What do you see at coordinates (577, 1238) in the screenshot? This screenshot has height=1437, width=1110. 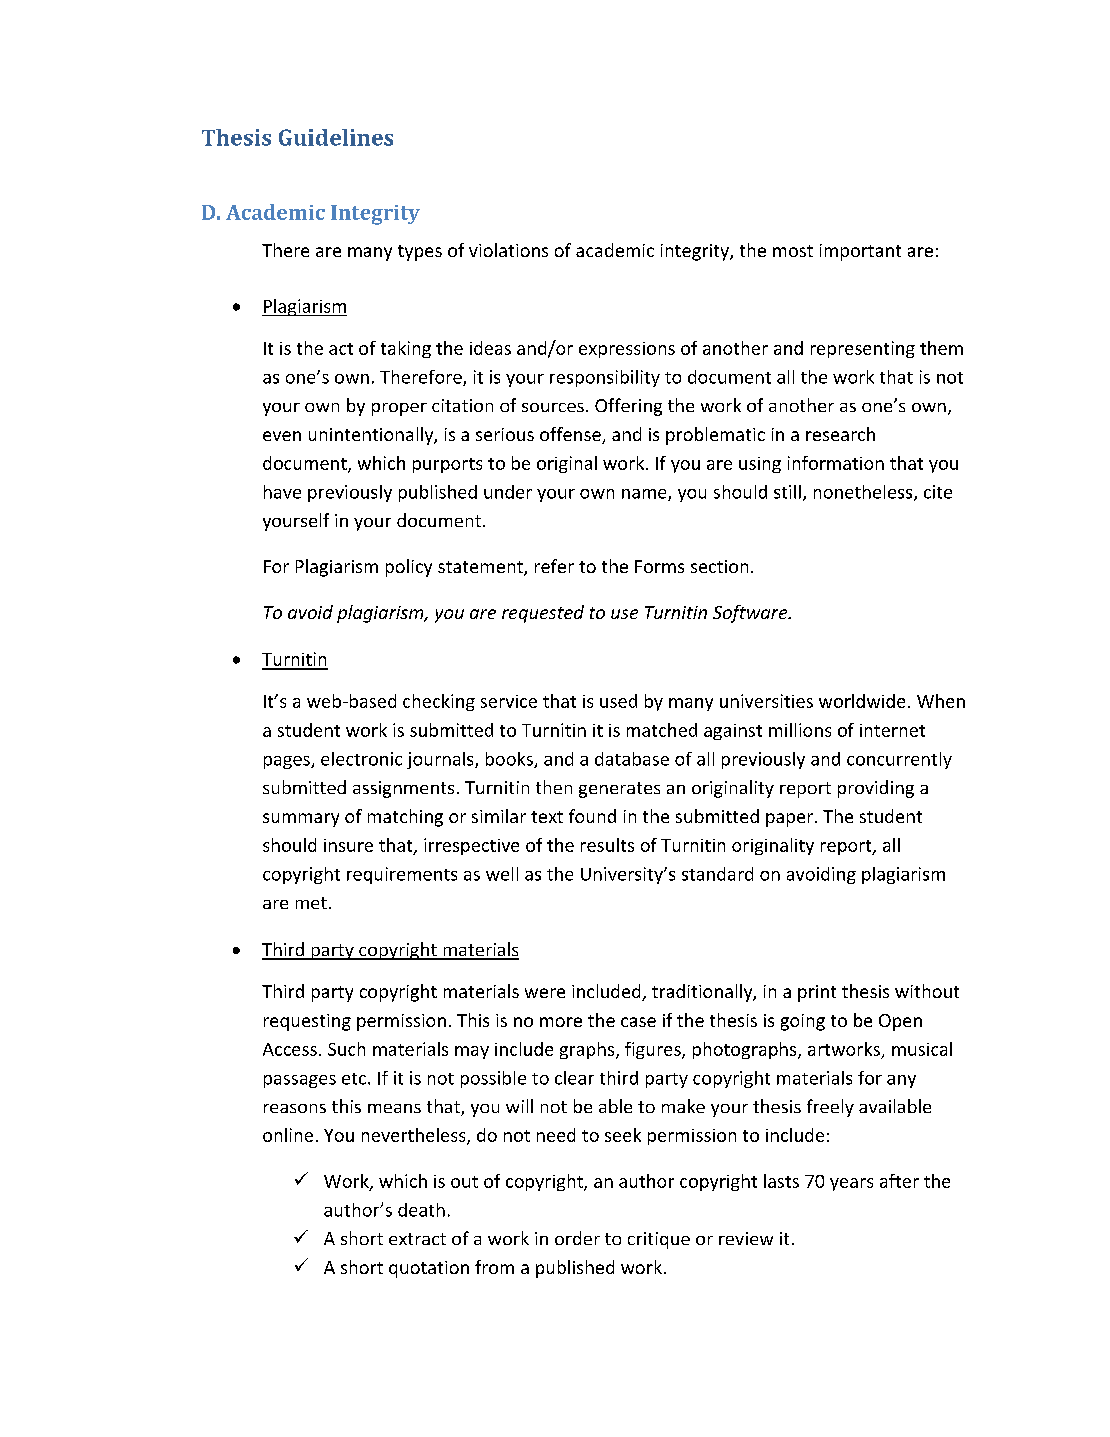 I see `order` at bounding box center [577, 1238].
